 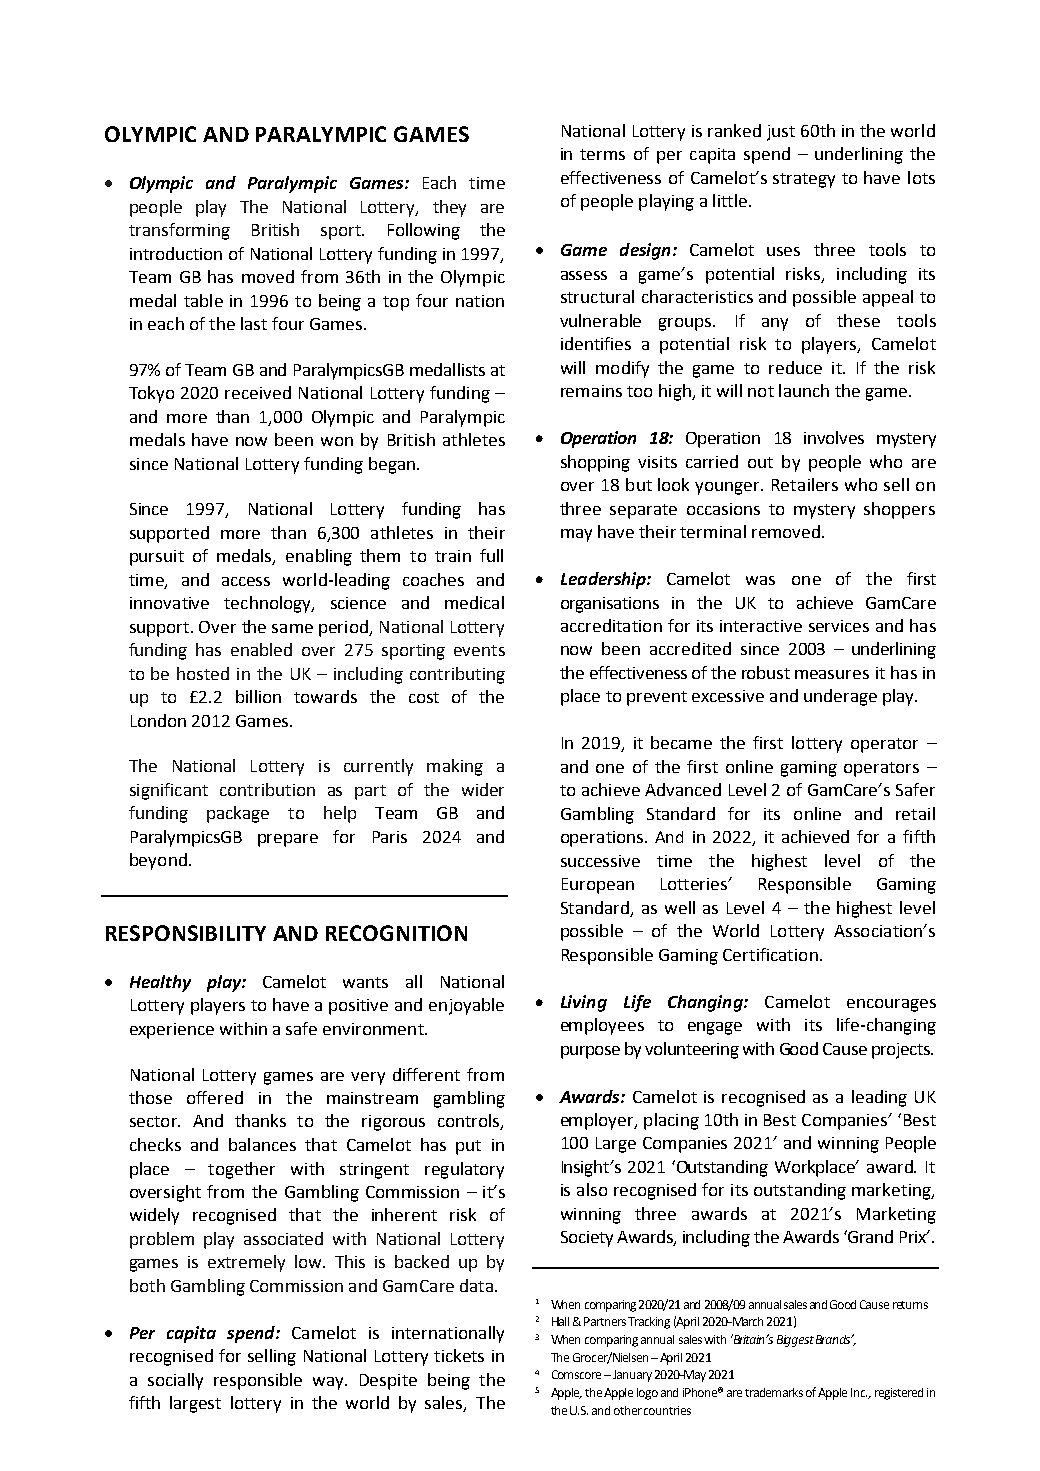 I want to click on wider, so click(x=483, y=789).
